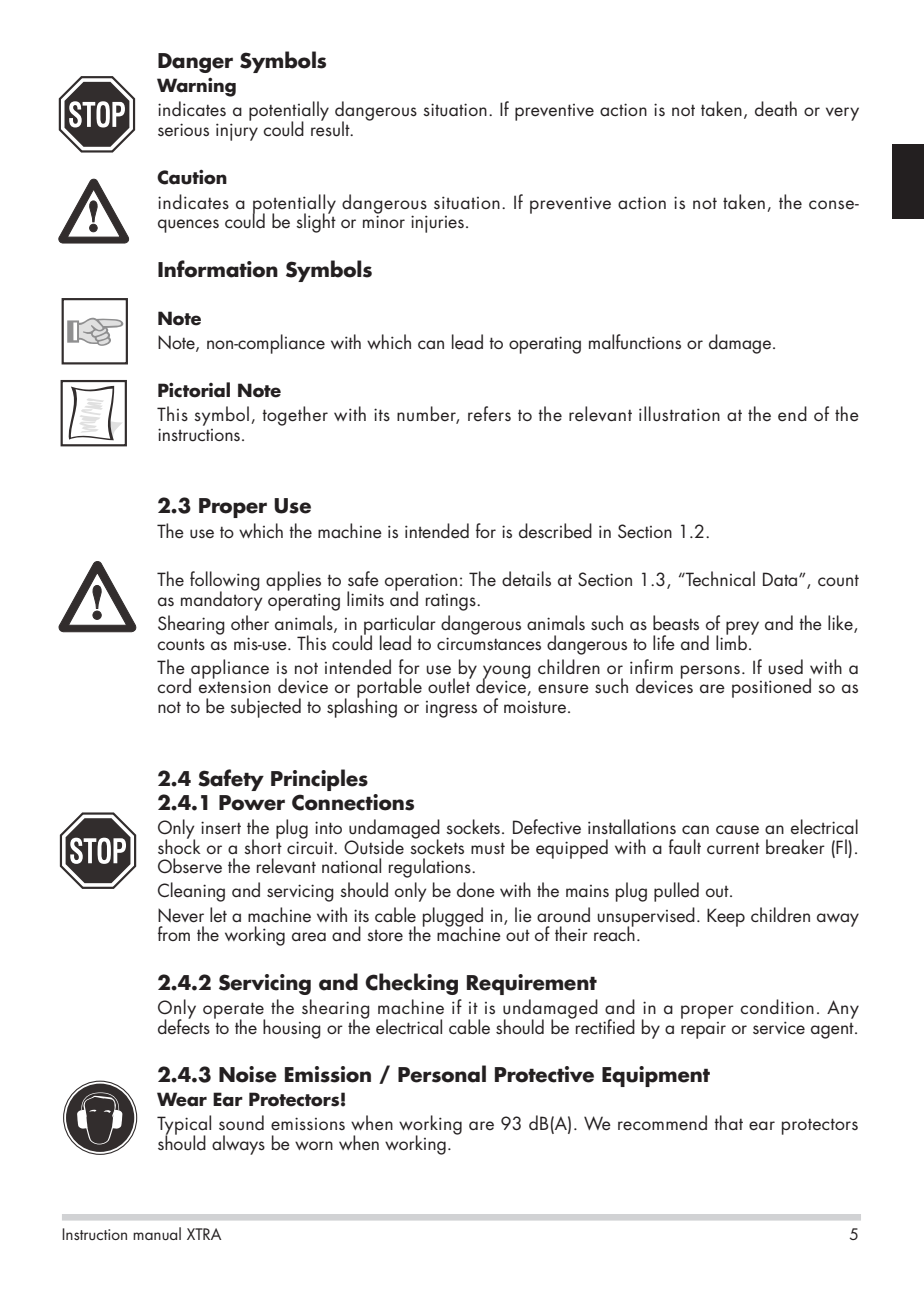 The image size is (924, 1307). I want to click on injuries, so click(437, 224).
